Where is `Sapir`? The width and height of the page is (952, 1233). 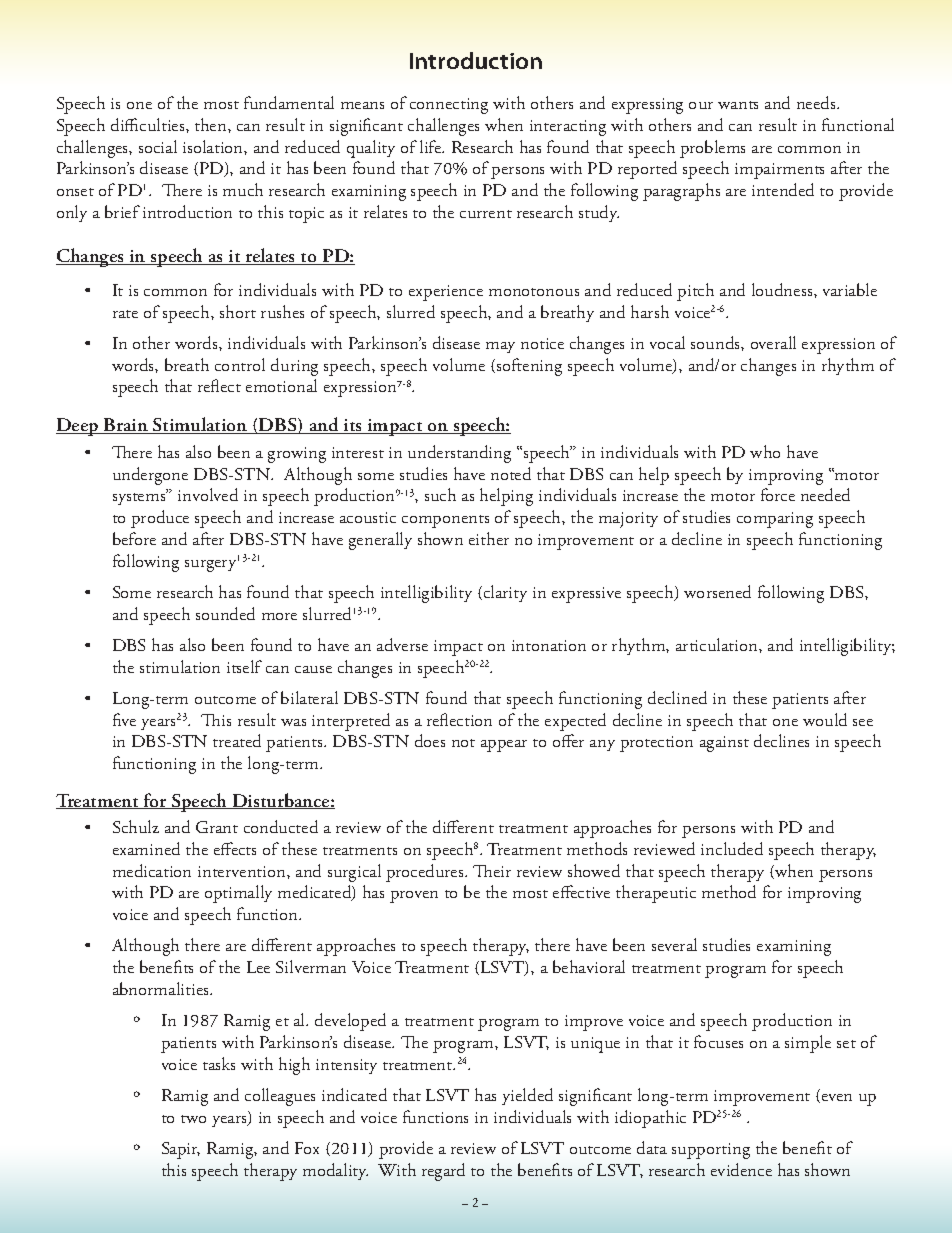 Sapir is located at coordinates (181, 1150).
